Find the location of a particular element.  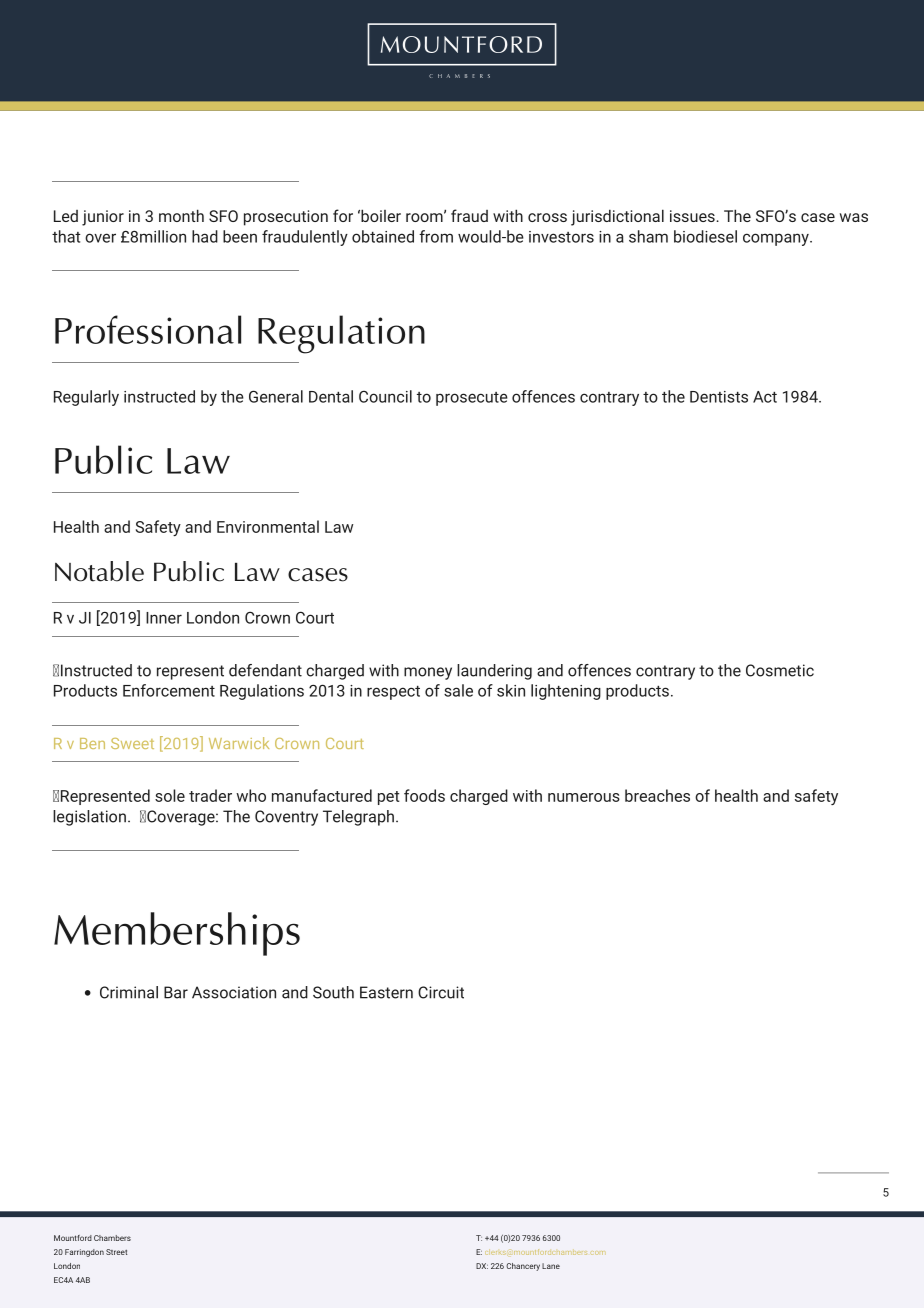

Circuit is located at coordinates (441, 992).
